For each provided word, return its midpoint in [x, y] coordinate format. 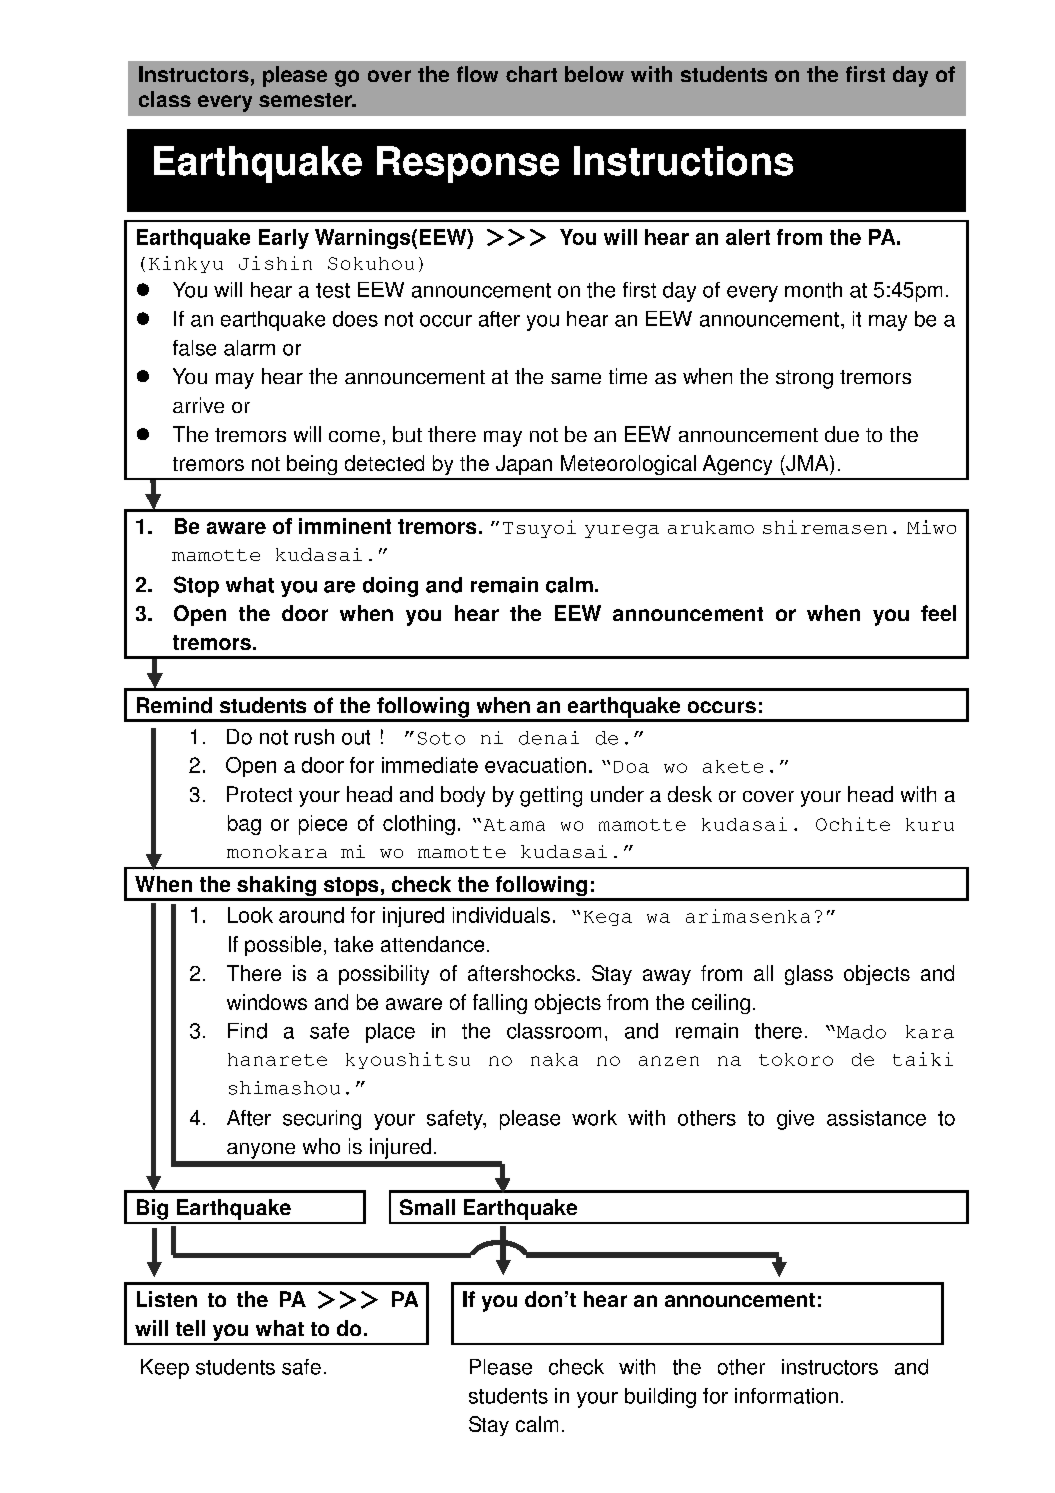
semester [306, 100]
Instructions [683, 161]
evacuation [535, 765]
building [660, 1398]
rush [314, 737]
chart [531, 74]
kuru [930, 824]
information [786, 1396]
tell [190, 1328]
